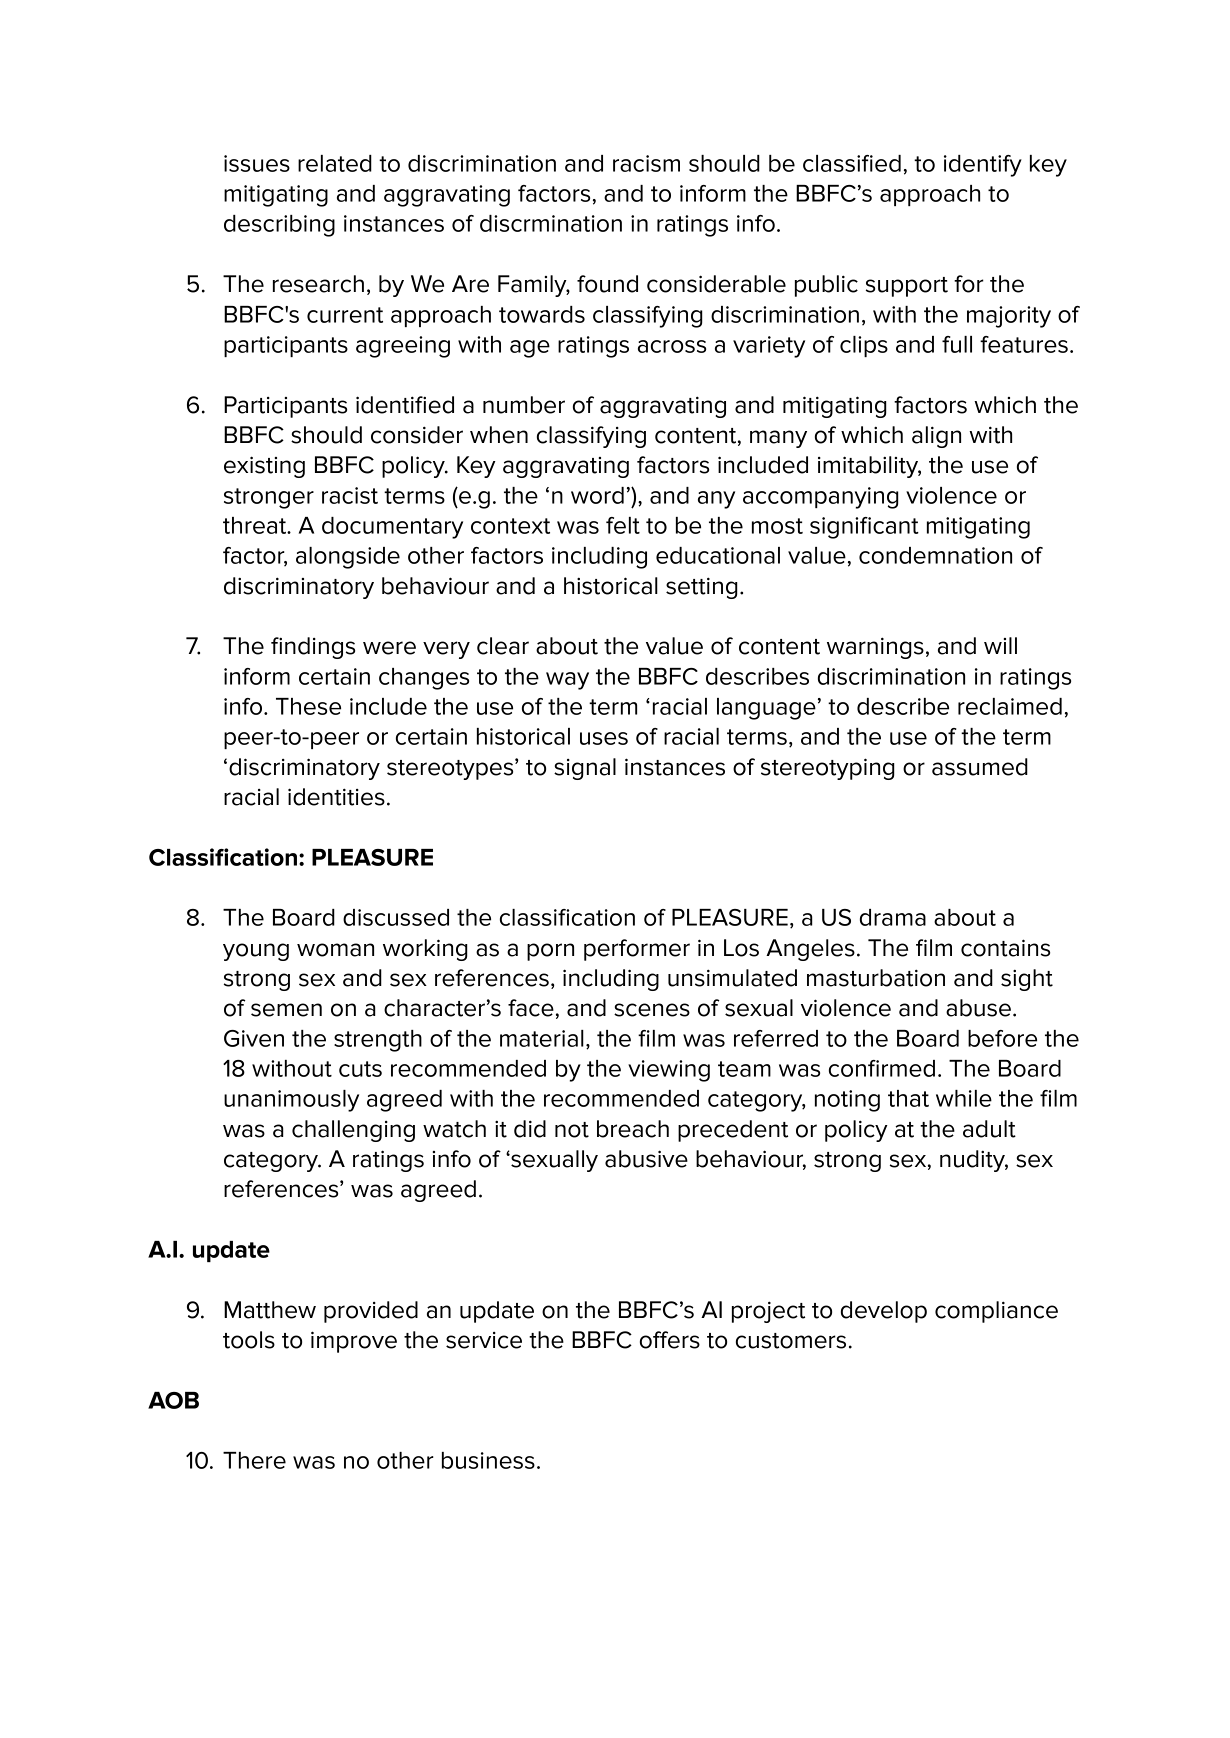 The height and width of the page is (1738, 1230). Describe the element at coordinates (279, 226) in the page. I see `describing` at that location.
